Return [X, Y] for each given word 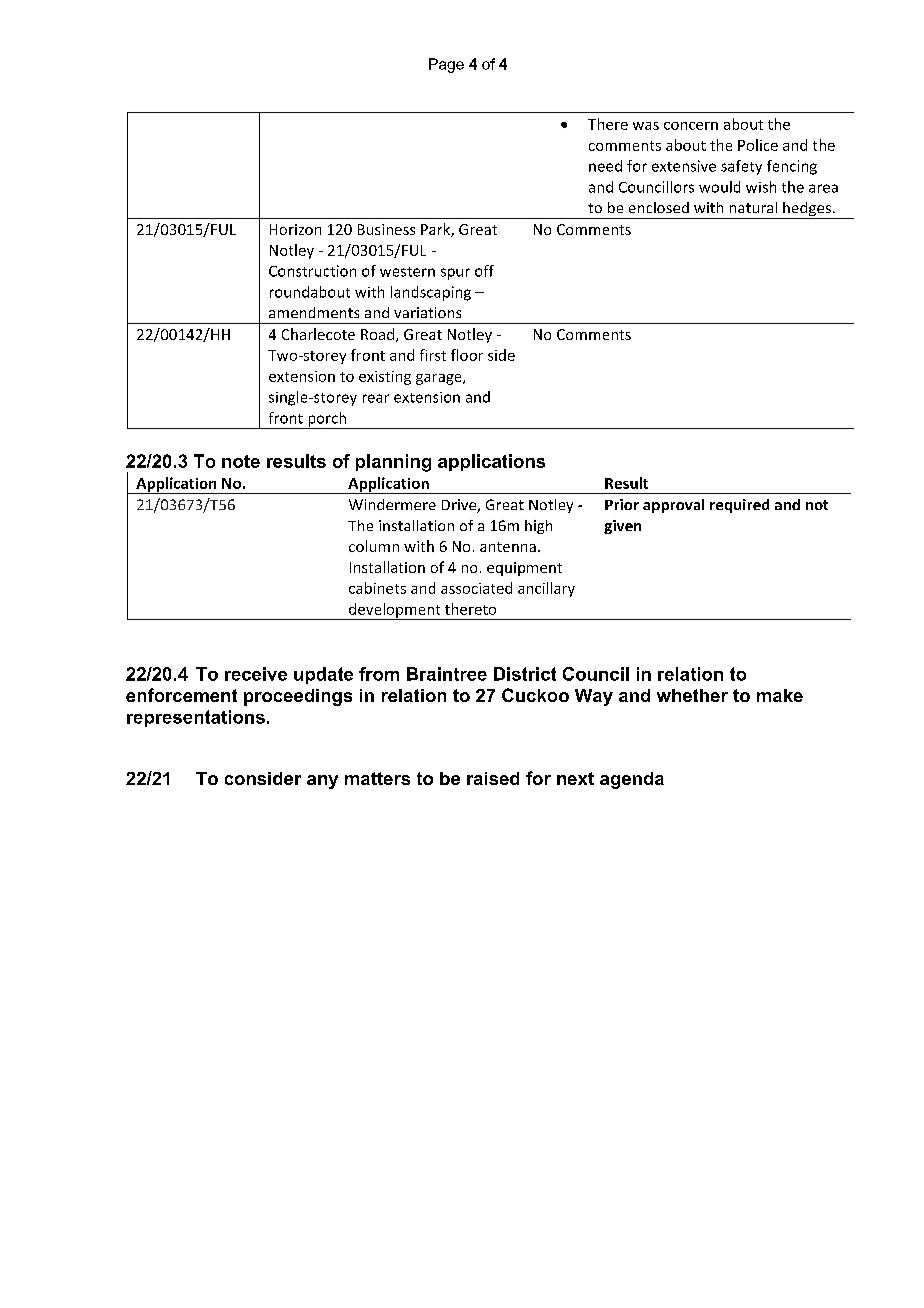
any [322, 782]
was [646, 126]
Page [446, 65]
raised [493, 778]
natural [753, 207]
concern [691, 126]
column [374, 546]
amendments [314, 312]
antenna [508, 547]
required [739, 506]
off [484, 271]
